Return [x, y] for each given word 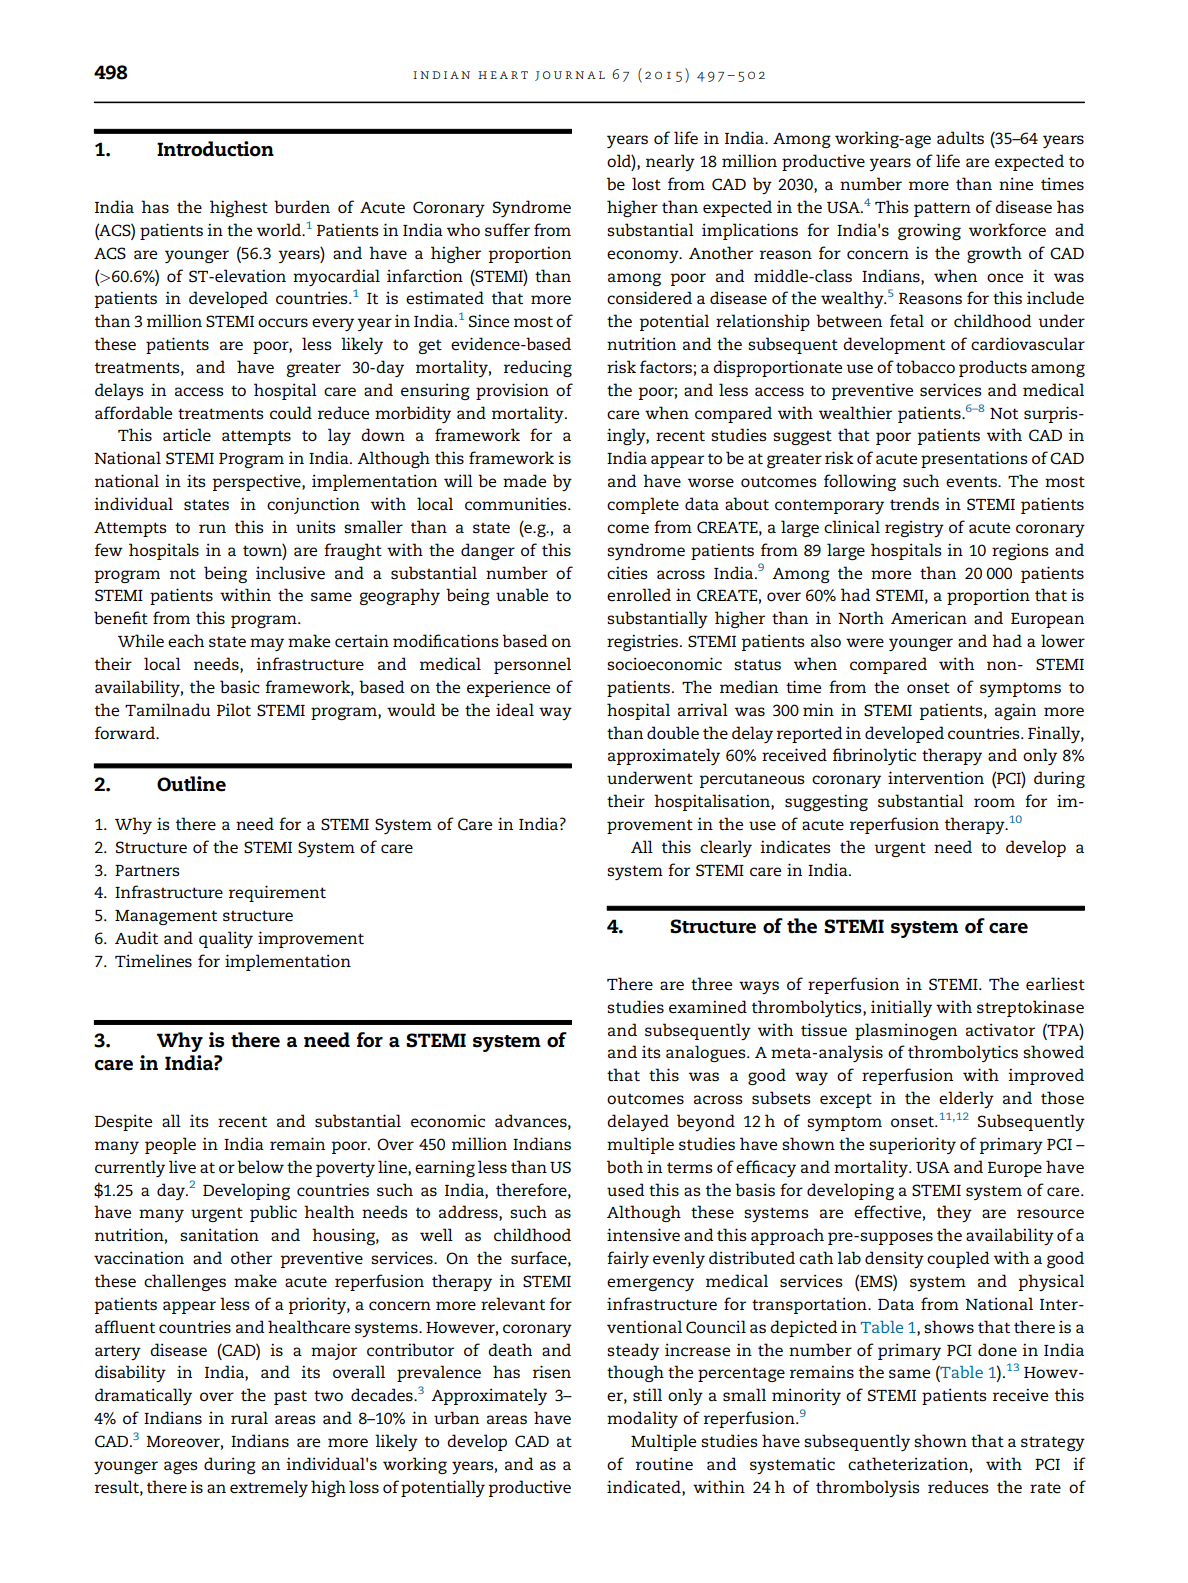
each [186, 640]
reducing [538, 368]
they [954, 1213]
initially [901, 1008]
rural [249, 1417]
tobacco [925, 366]
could [291, 412]
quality [226, 939]
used [626, 1190]
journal [570, 76]
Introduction [215, 149]
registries [642, 642]
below [260, 1167]
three [711, 983]
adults [960, 138]
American [929, 618]
